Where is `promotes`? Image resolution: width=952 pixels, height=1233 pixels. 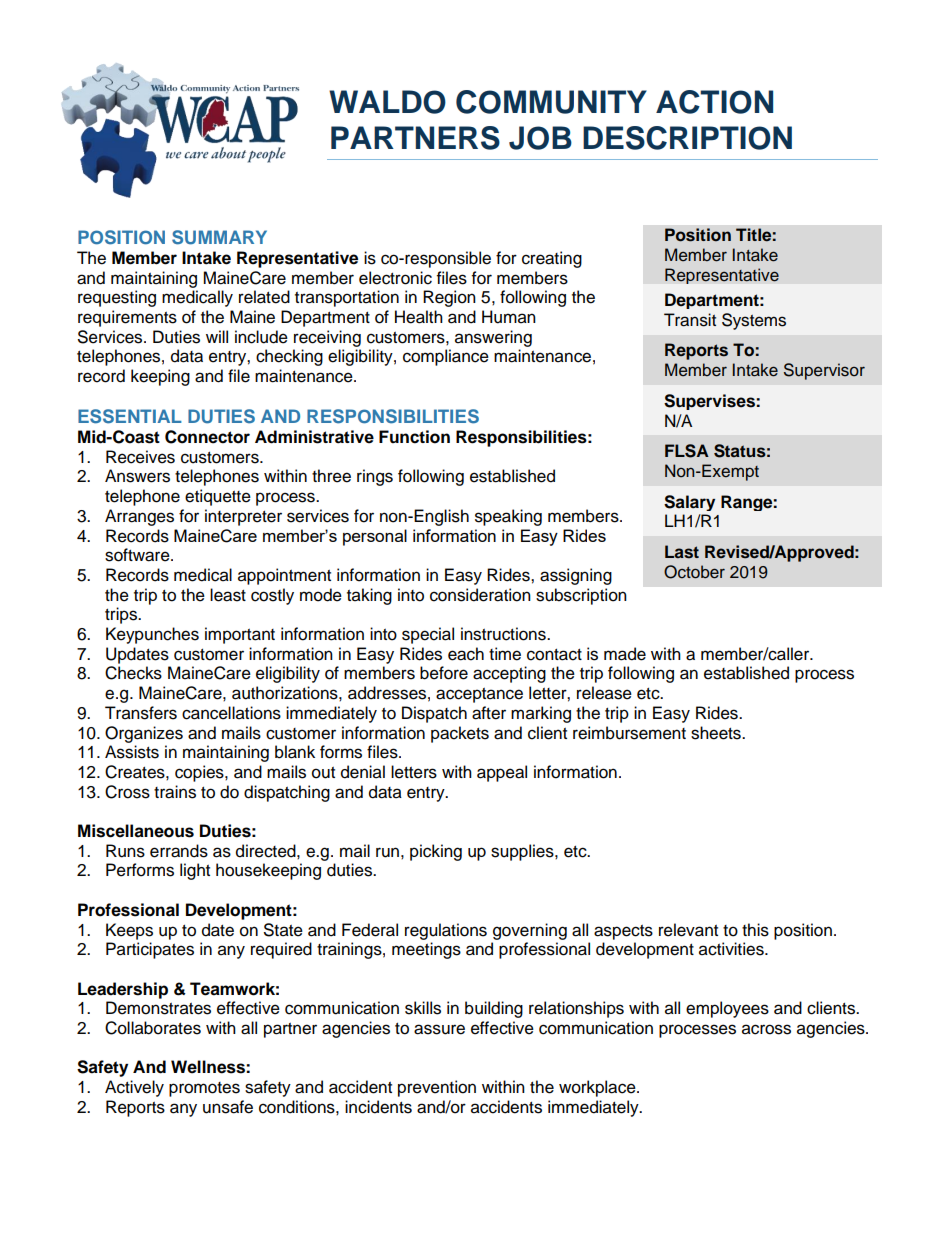 promotes is located at coordinates (204, 1089).
